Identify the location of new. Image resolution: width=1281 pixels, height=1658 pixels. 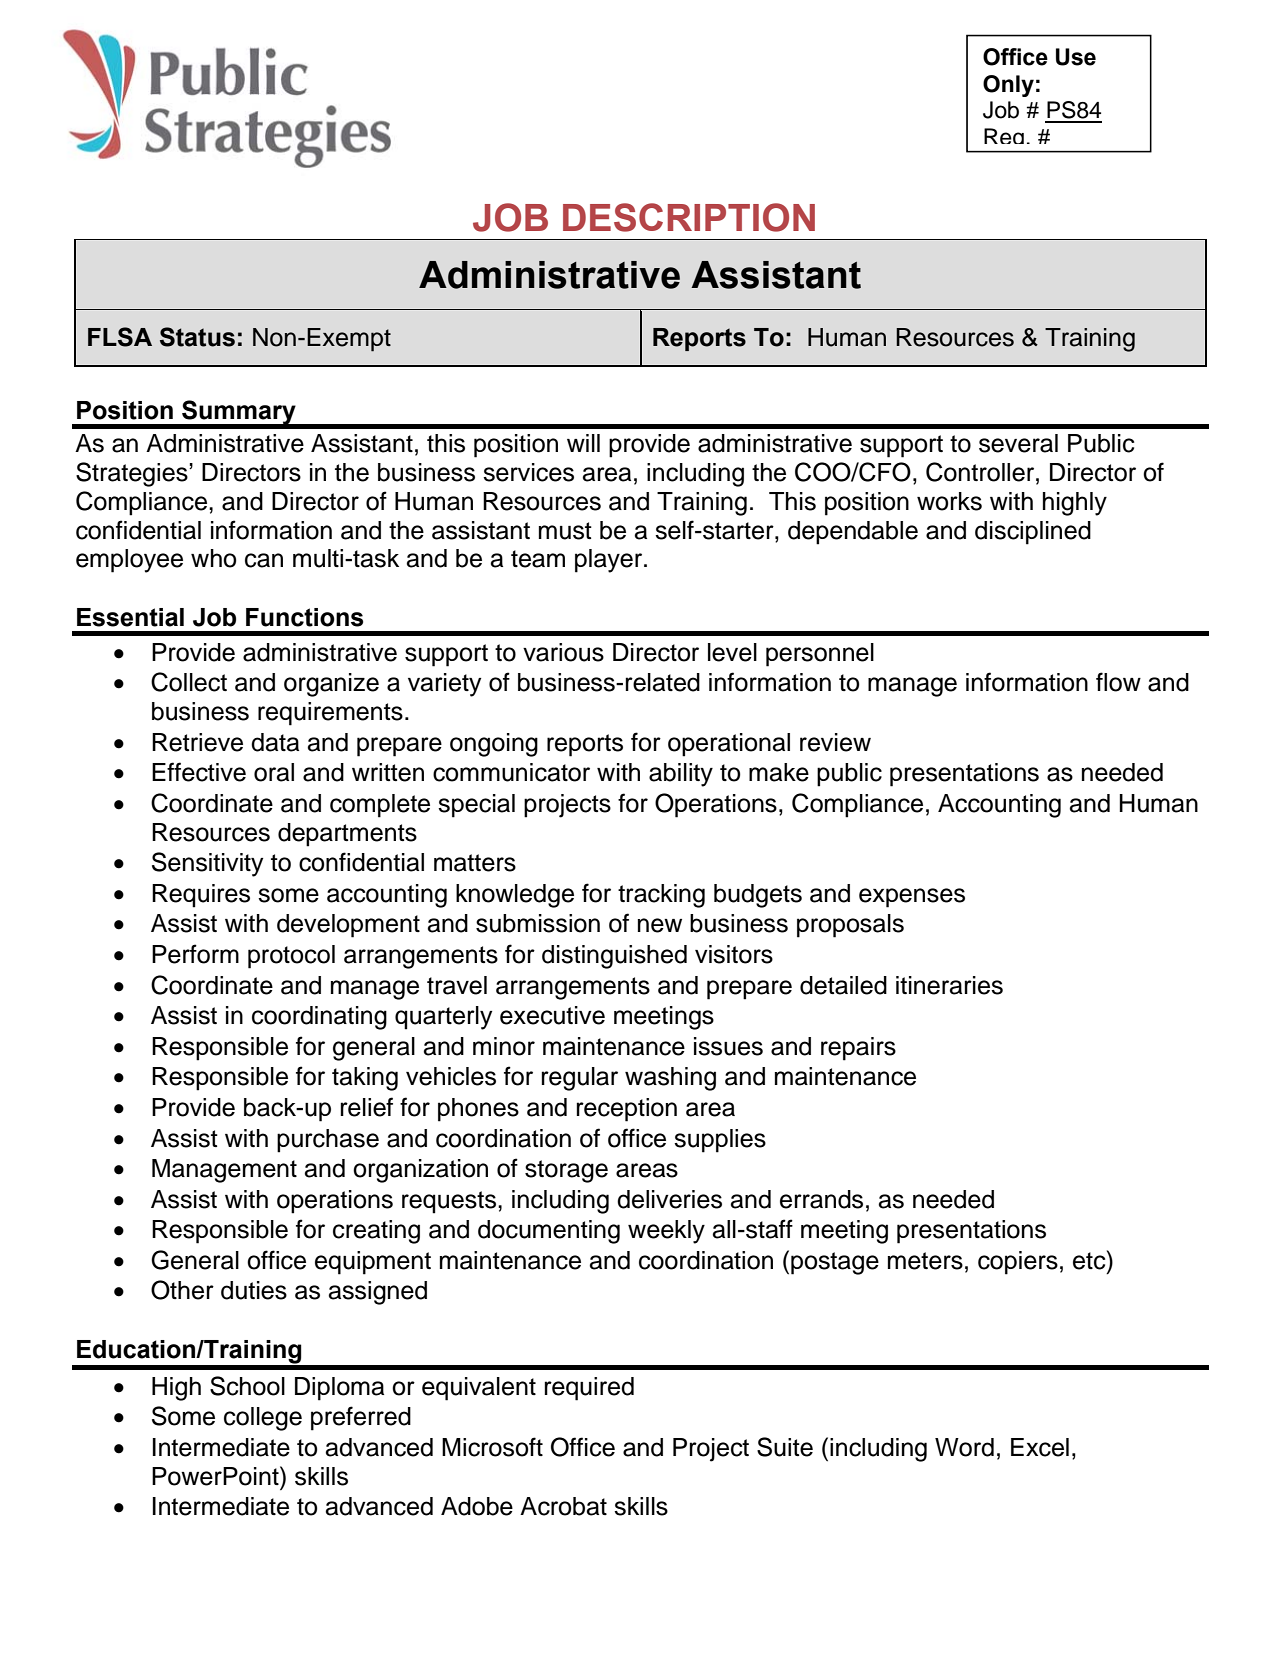
(660, 925).
